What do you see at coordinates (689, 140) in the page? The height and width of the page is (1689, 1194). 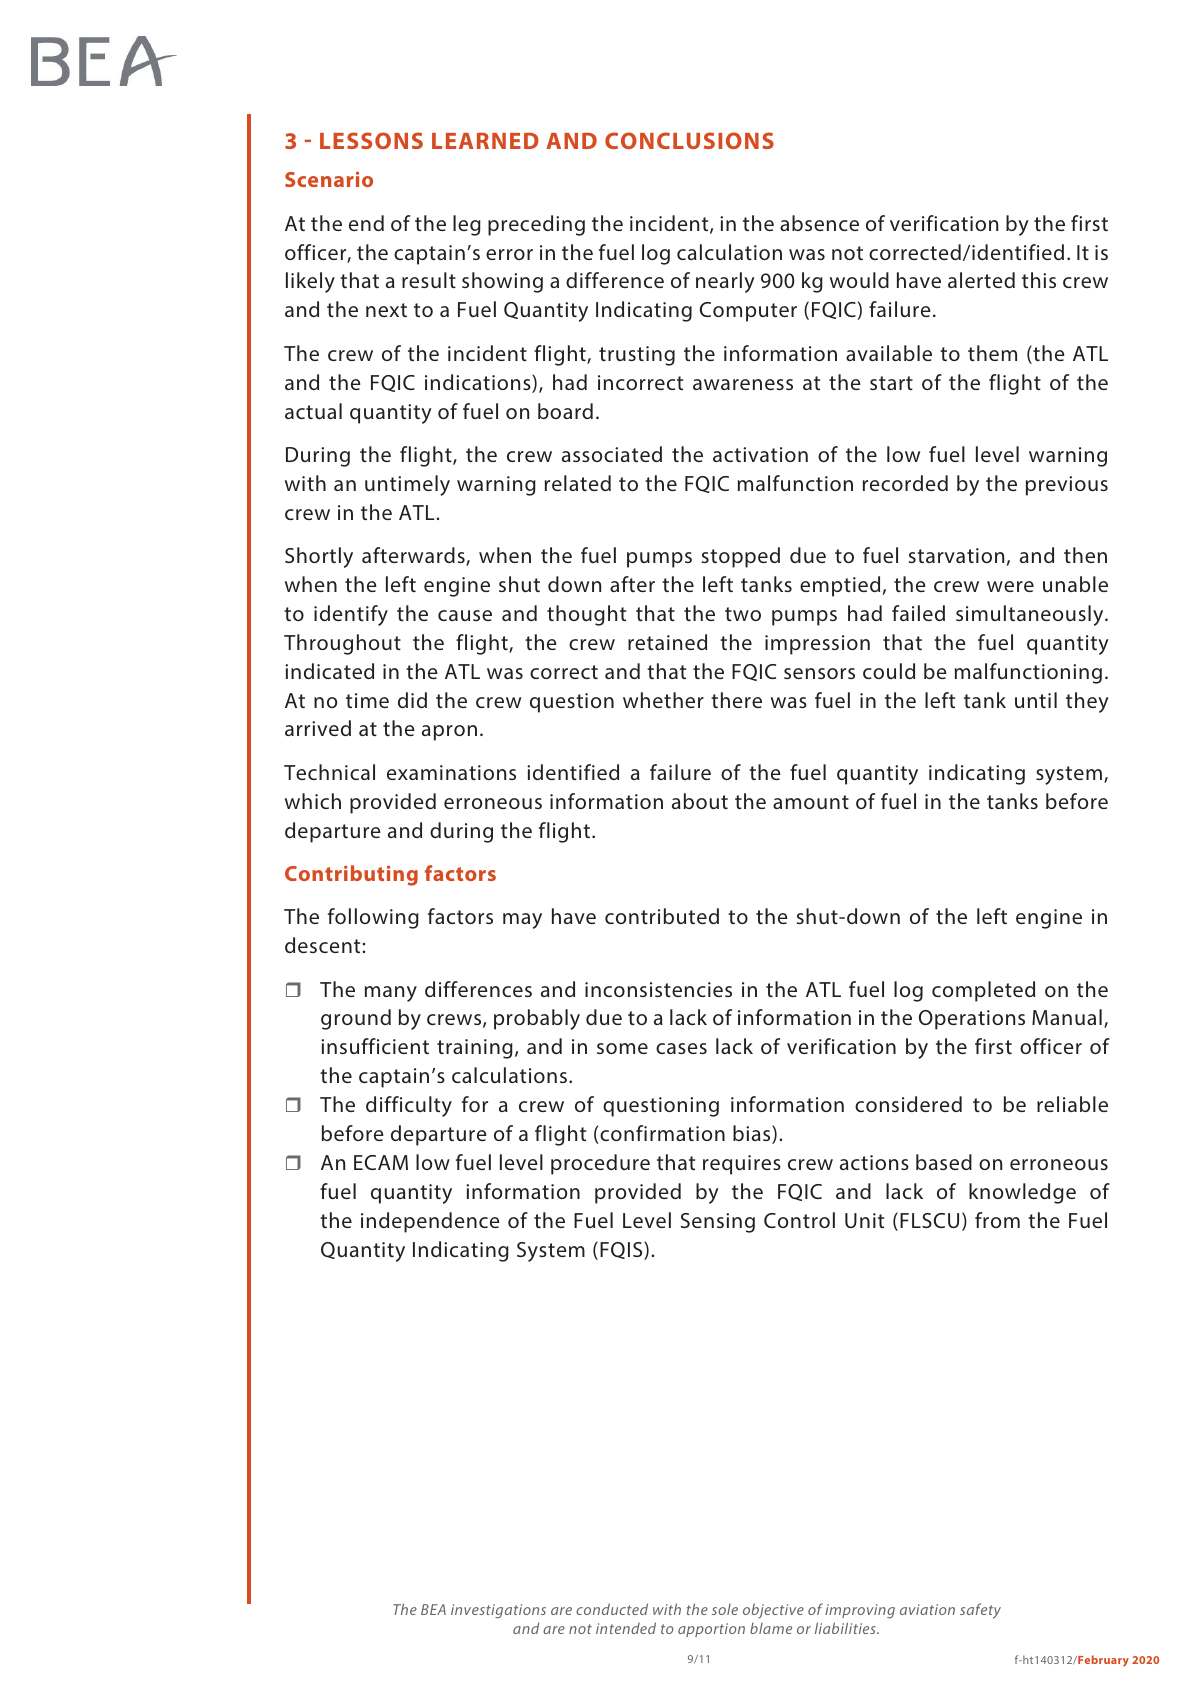 I see `CONCLUSIONS` at bounding box center [689, 140].
